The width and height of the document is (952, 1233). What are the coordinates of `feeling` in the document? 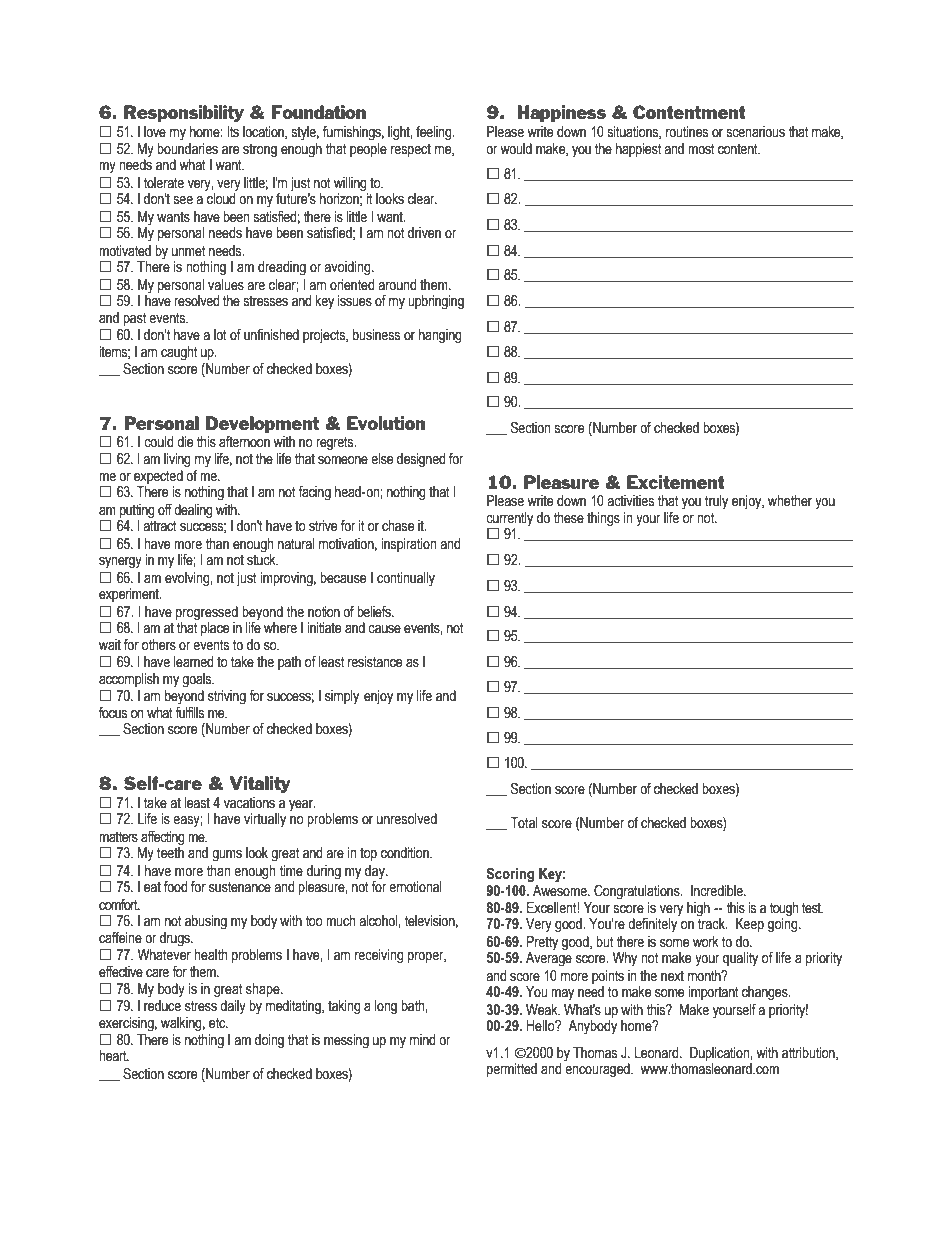 It's located at (435, 133).
